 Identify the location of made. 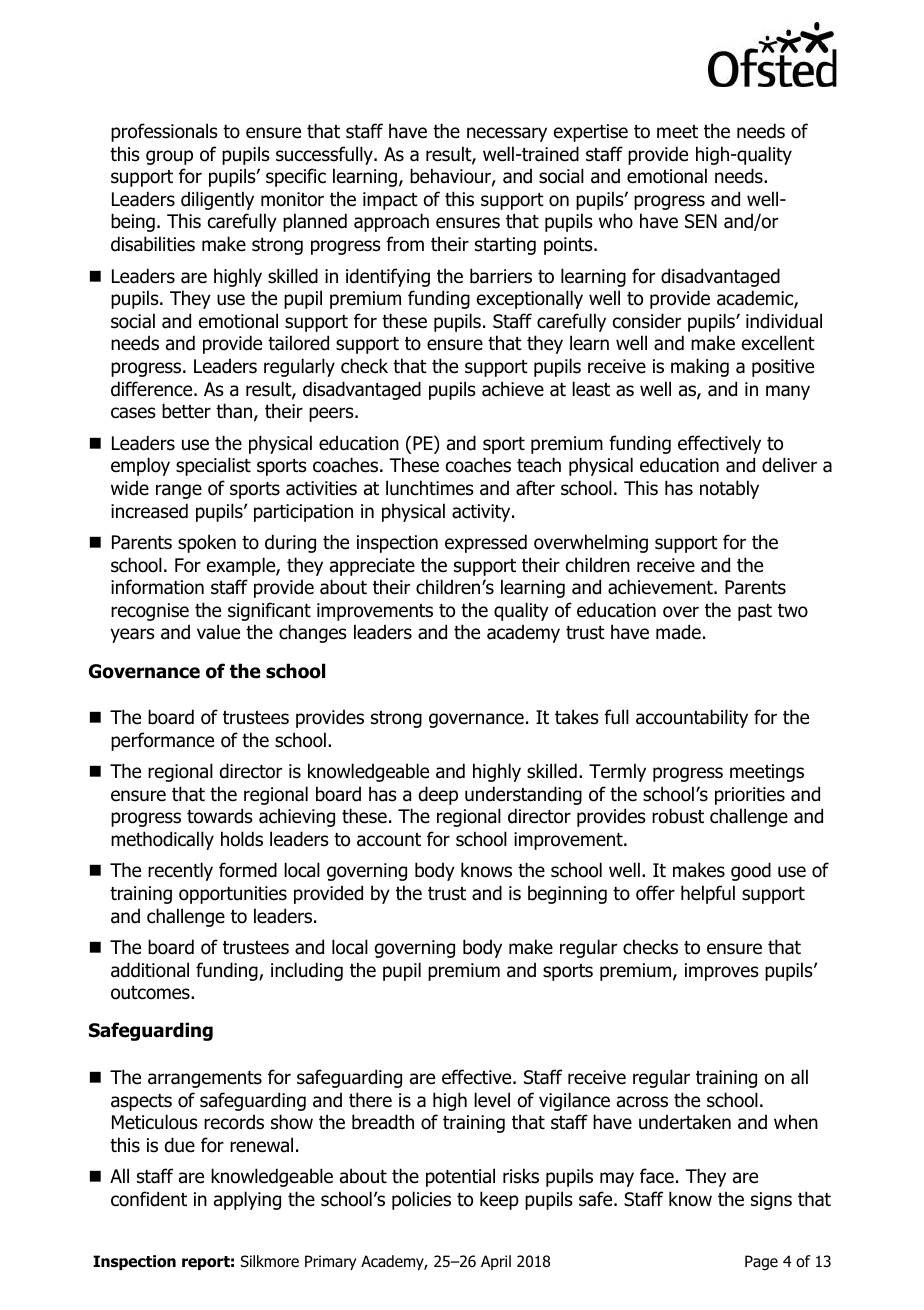
(678, 632).
